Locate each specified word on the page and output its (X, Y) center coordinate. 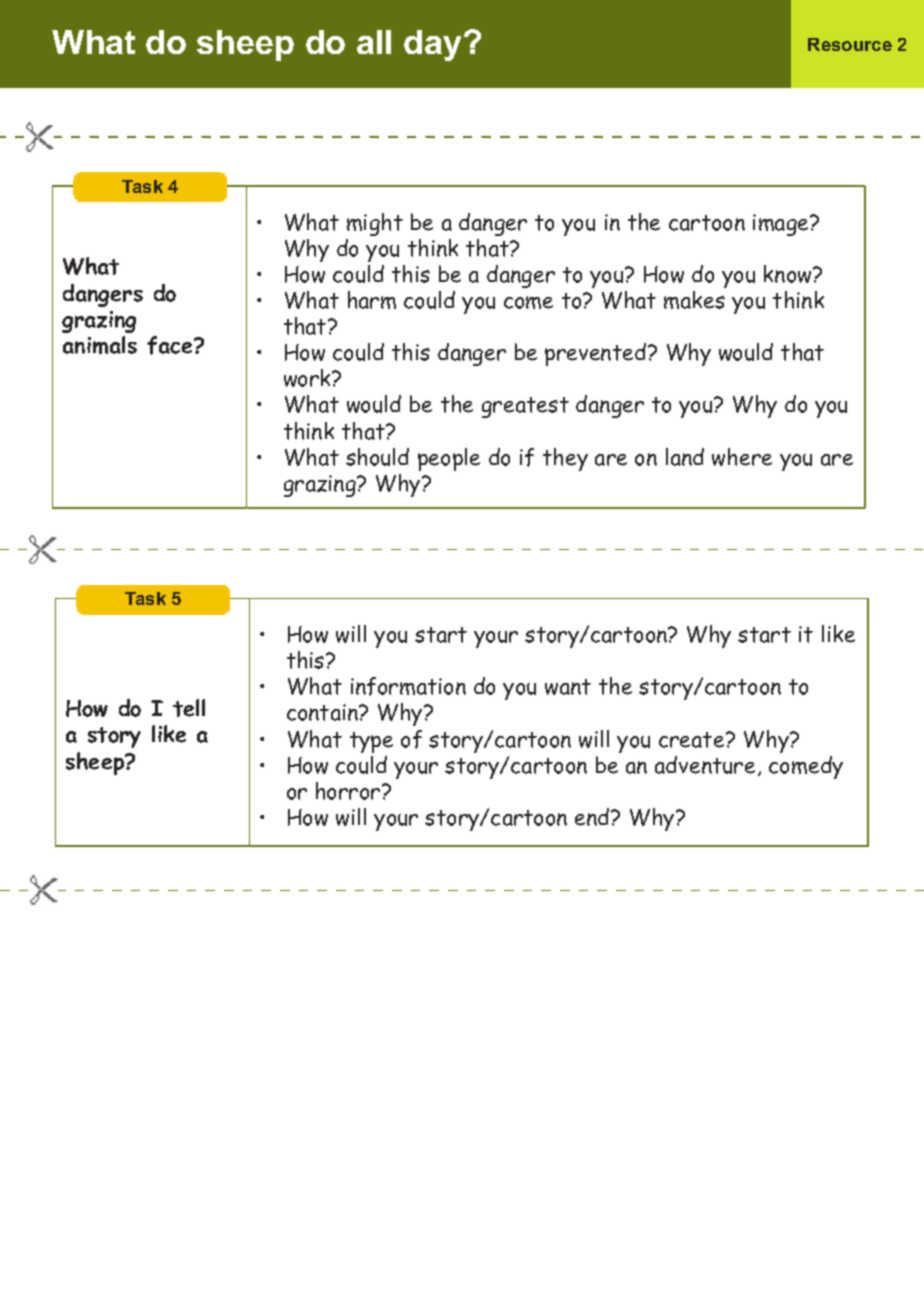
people (449, 459)
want (568, 687)
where (742, 457)
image (782, 225)
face (171, 345)
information (408, 686)
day (434, 45)
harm (372, 300)
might (375, 224)
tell (189, 708)
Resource (850, 44)
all (374, 42)
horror (349, 791)
